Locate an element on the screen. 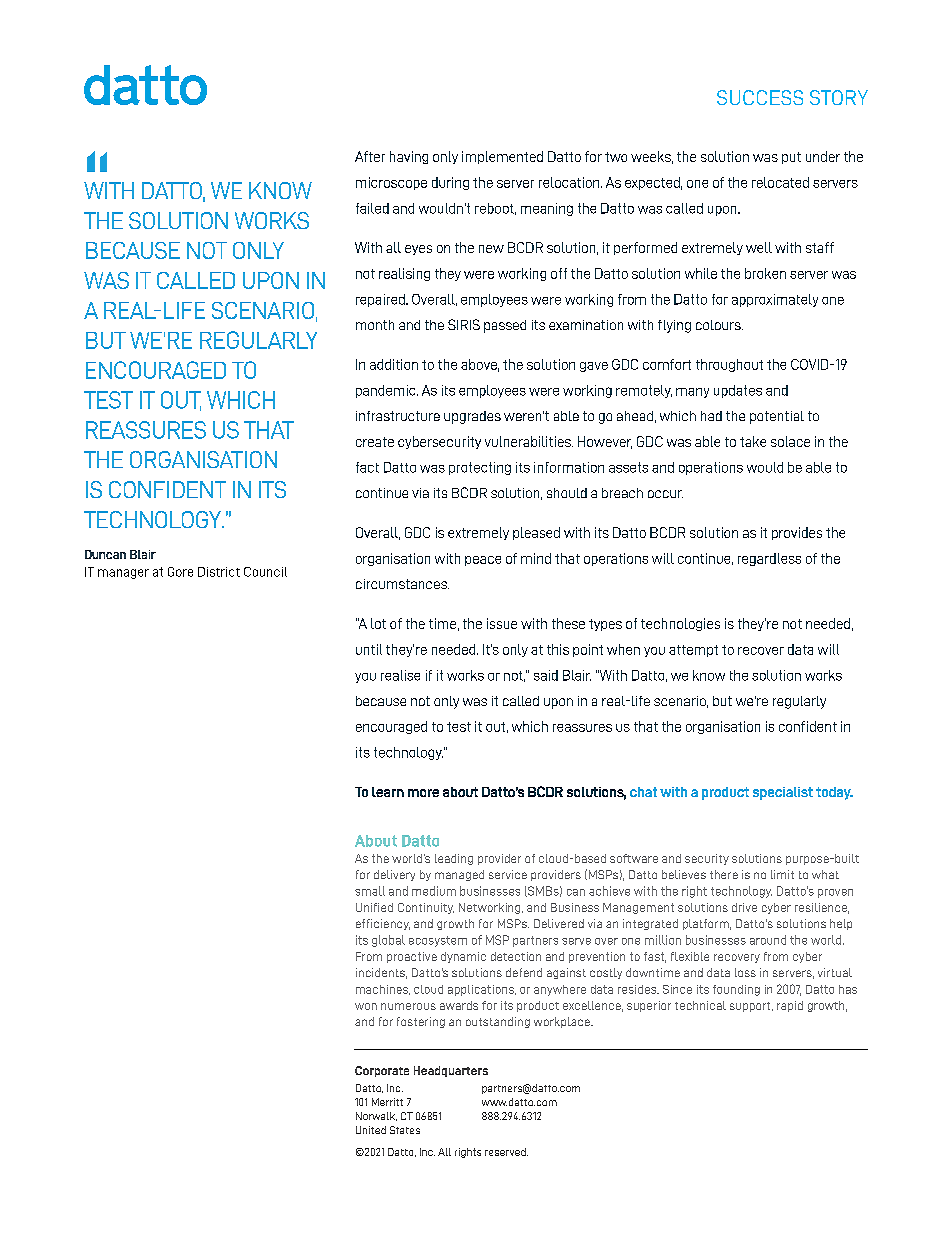  After is located at coordinates (370, 156).
